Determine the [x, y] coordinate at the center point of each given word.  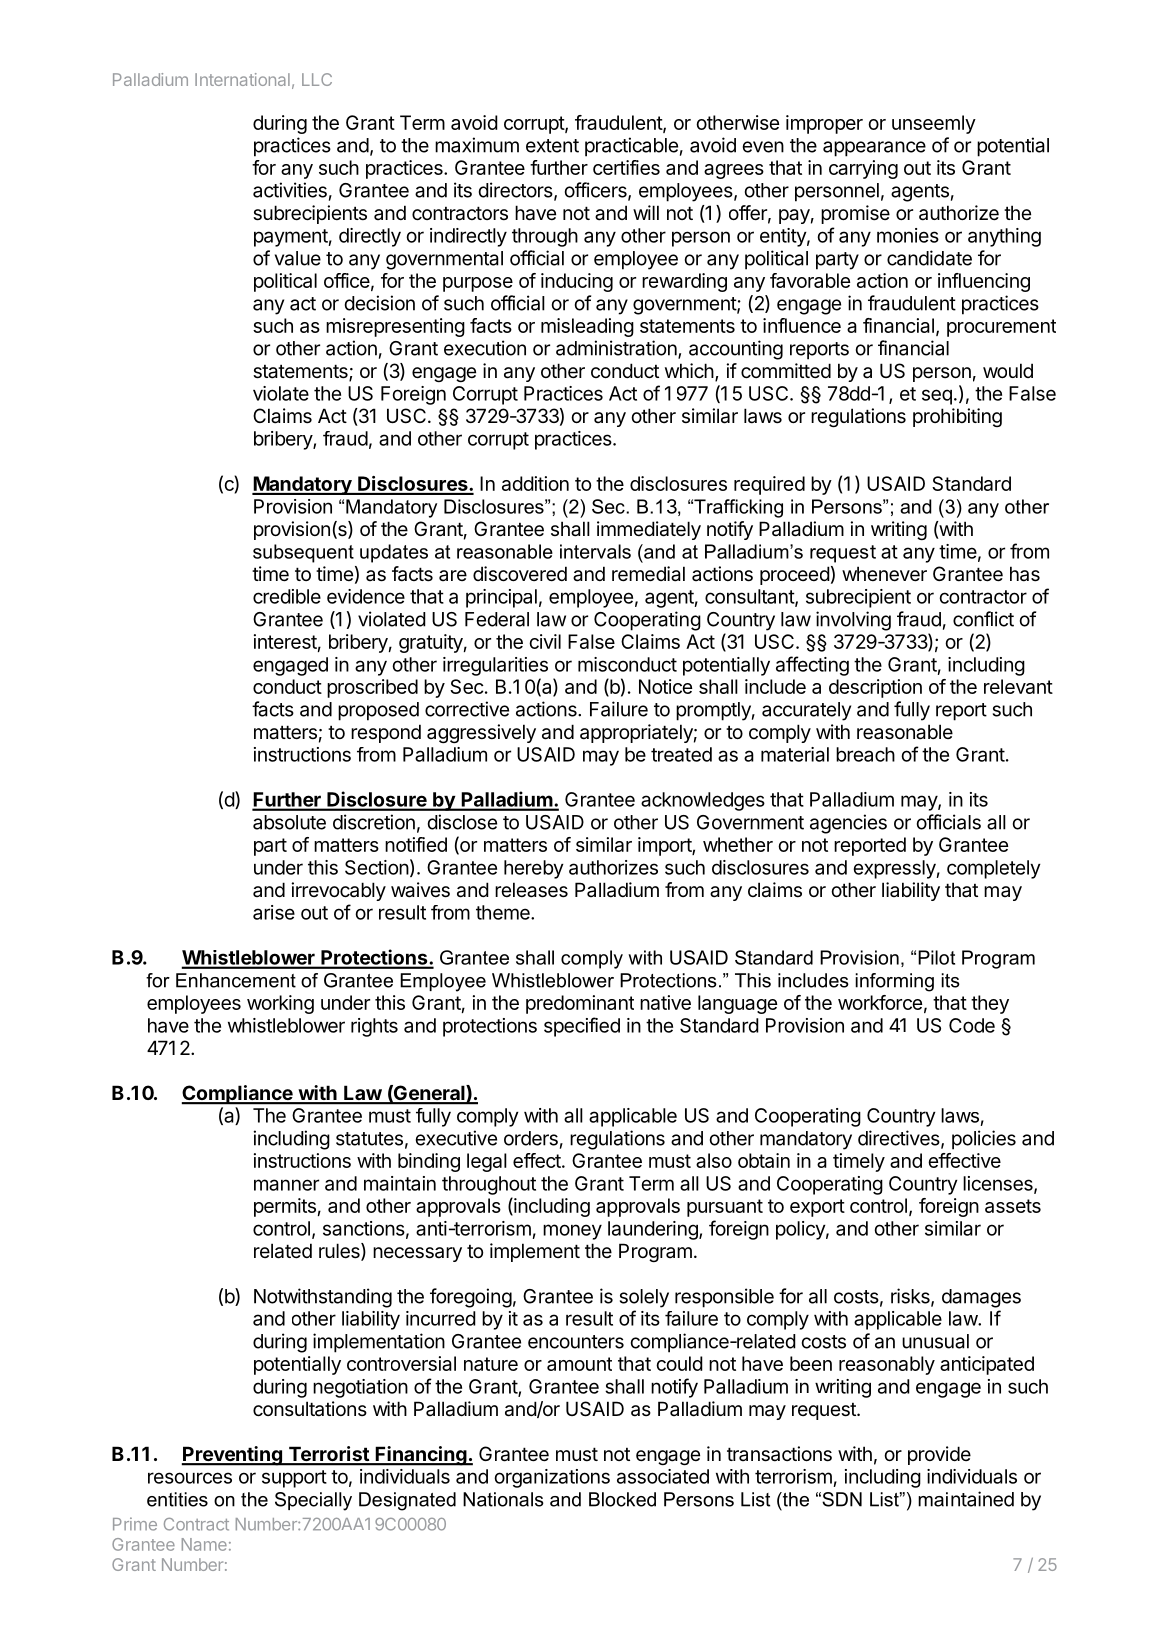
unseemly [934, 124]
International [242, 79]
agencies [848, 824]
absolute [289, 822]
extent [552, 146]
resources [190, 1478]
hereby [534, 869]
